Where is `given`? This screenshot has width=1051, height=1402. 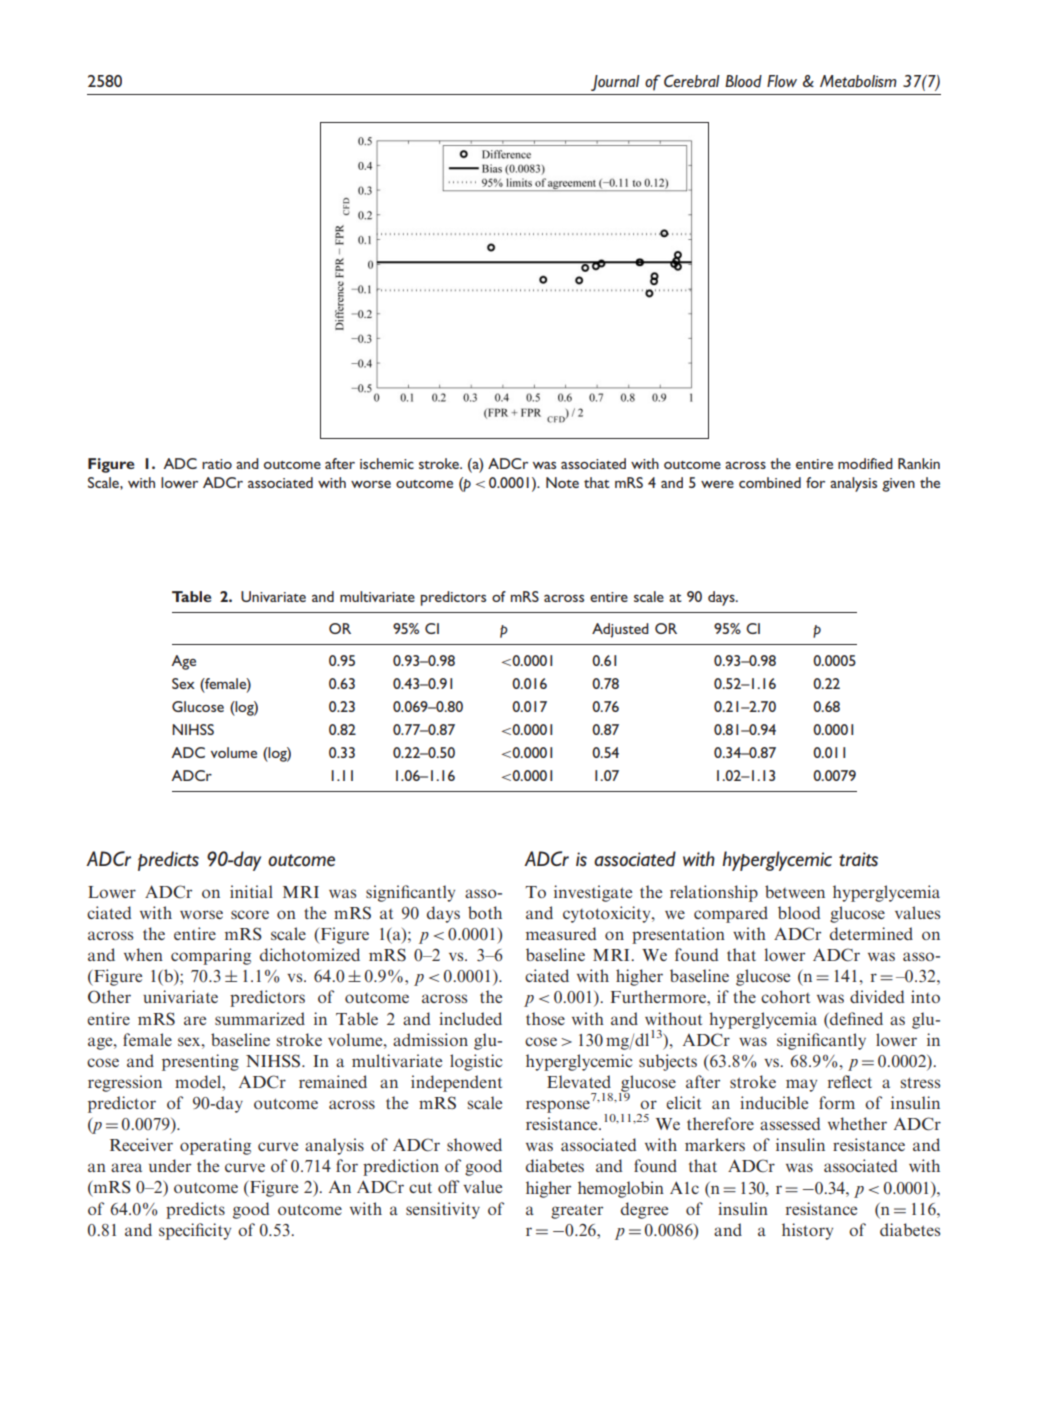 given is located at coordinates (898, 485).
